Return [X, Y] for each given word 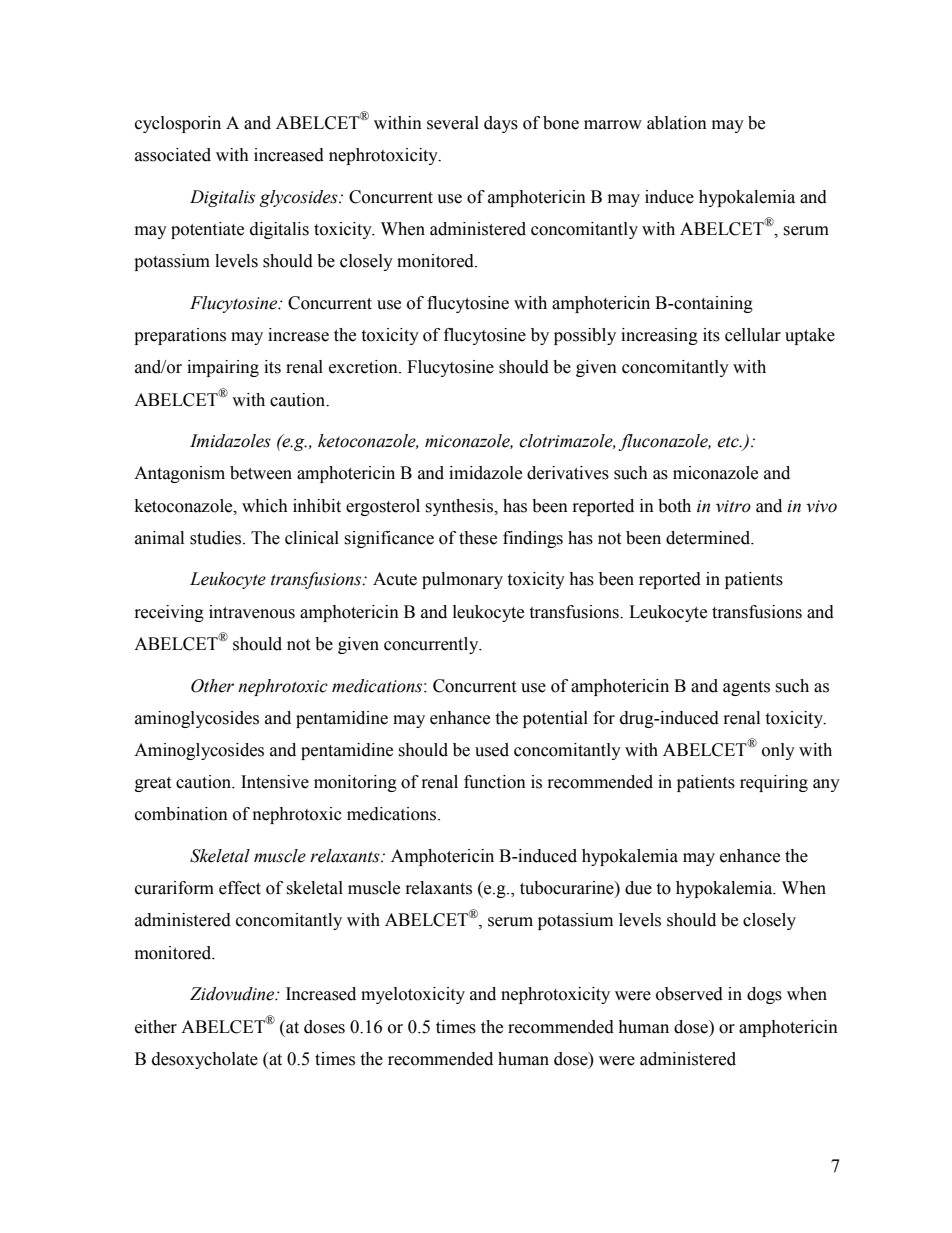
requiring [774, 783]
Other [212, 686]
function [495, 782]
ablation [677, 123]
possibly [585, 336]
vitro [733, 506]
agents [746, 688]
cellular [753, 335]
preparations [180, 336]
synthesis [460, 507]
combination [181, 814]
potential [555, 719]
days [501, 124]
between [261, 473]
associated [173, 155]
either [156, 1027]
